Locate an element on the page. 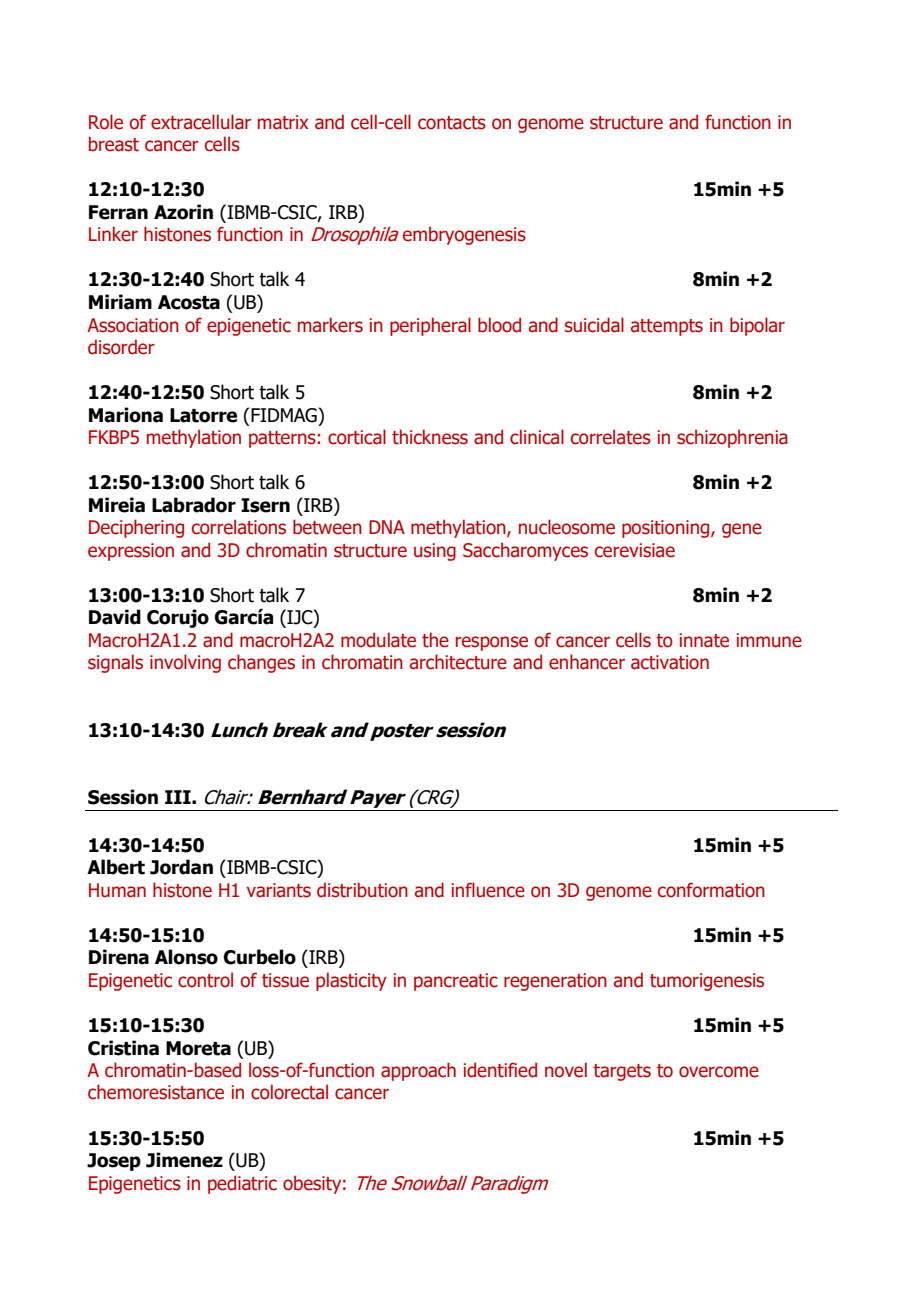  overcome is located at coordinates (719, 1072).
